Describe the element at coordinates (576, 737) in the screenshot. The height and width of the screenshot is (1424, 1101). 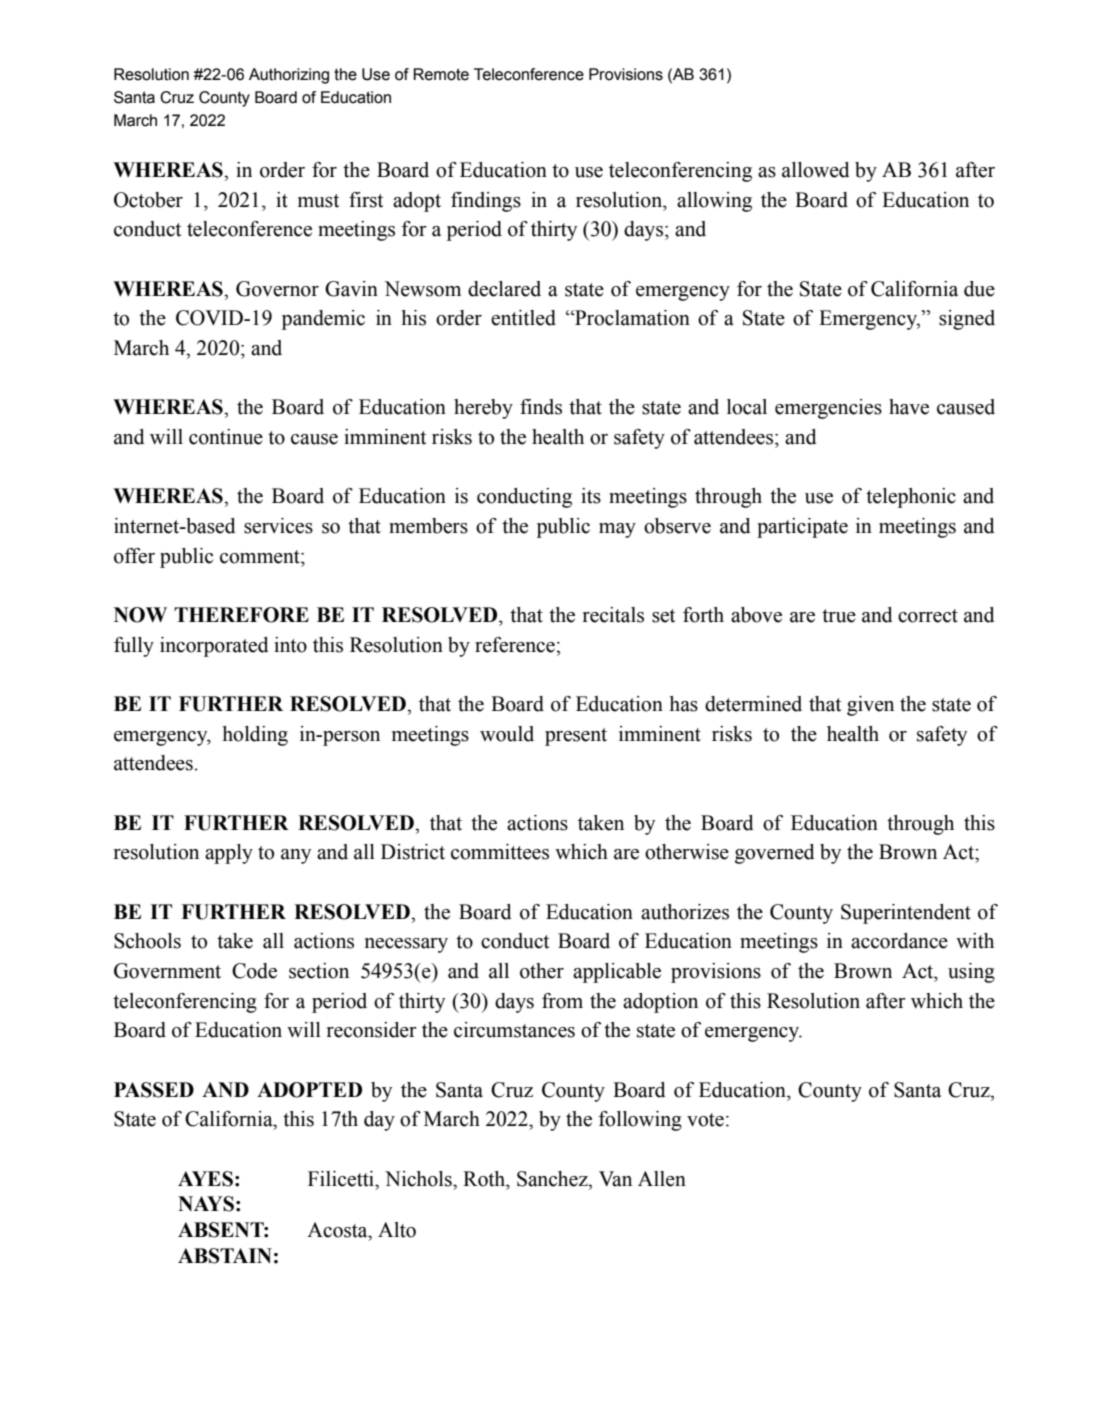
I see `present` at that location.
